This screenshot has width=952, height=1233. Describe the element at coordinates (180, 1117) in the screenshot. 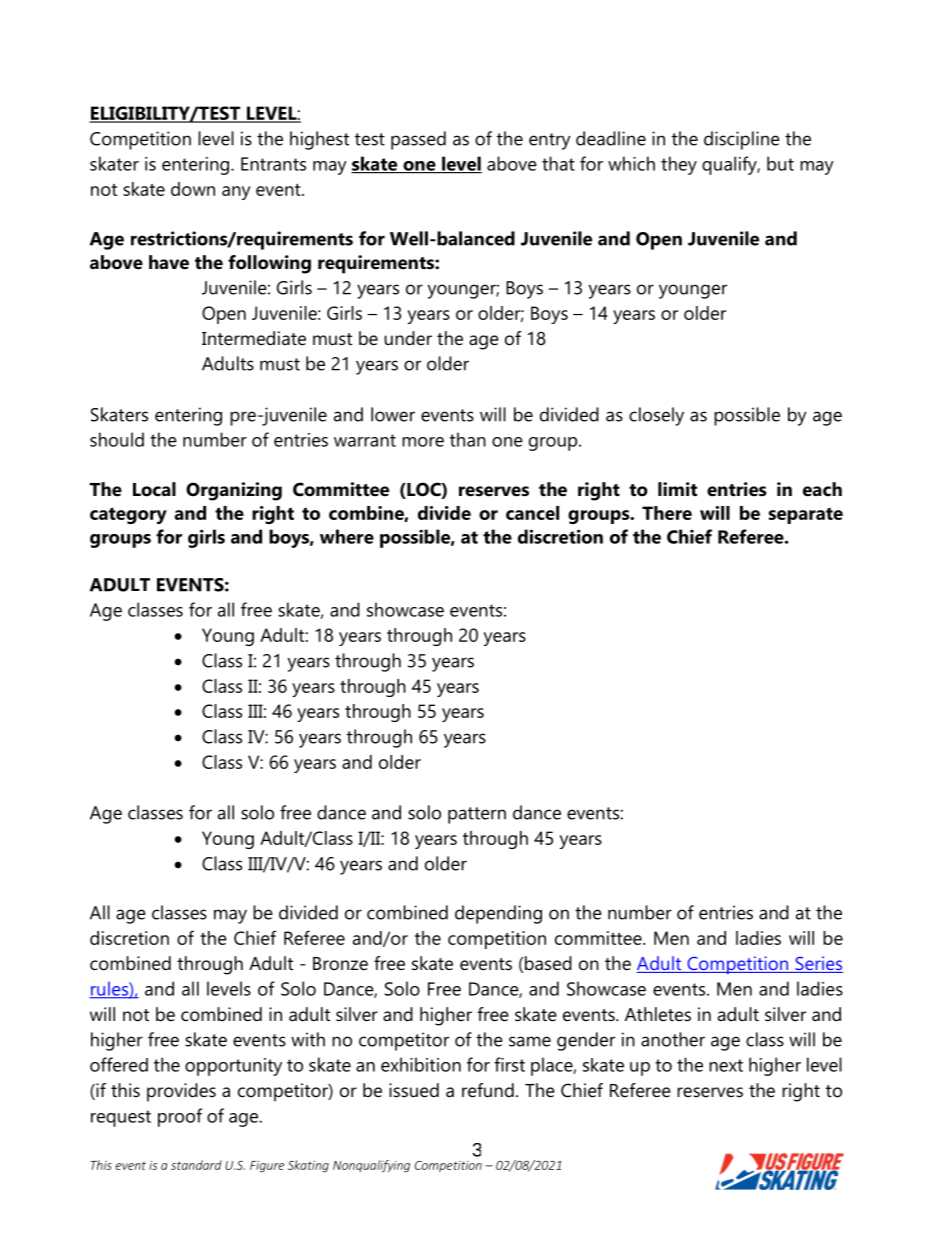

I see `proof` at that location.
